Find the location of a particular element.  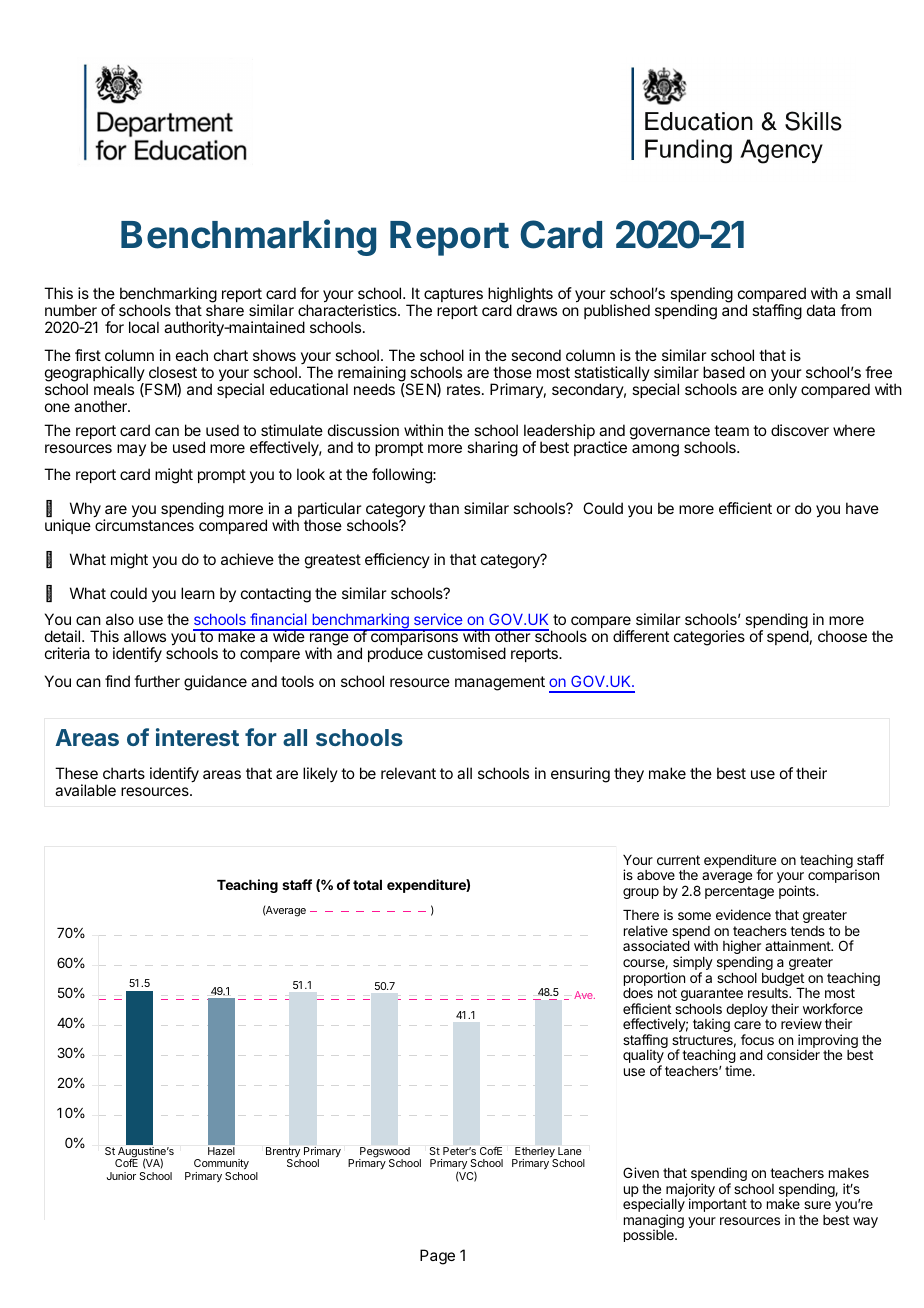

Junior is located at coordinates (121, 1176).
